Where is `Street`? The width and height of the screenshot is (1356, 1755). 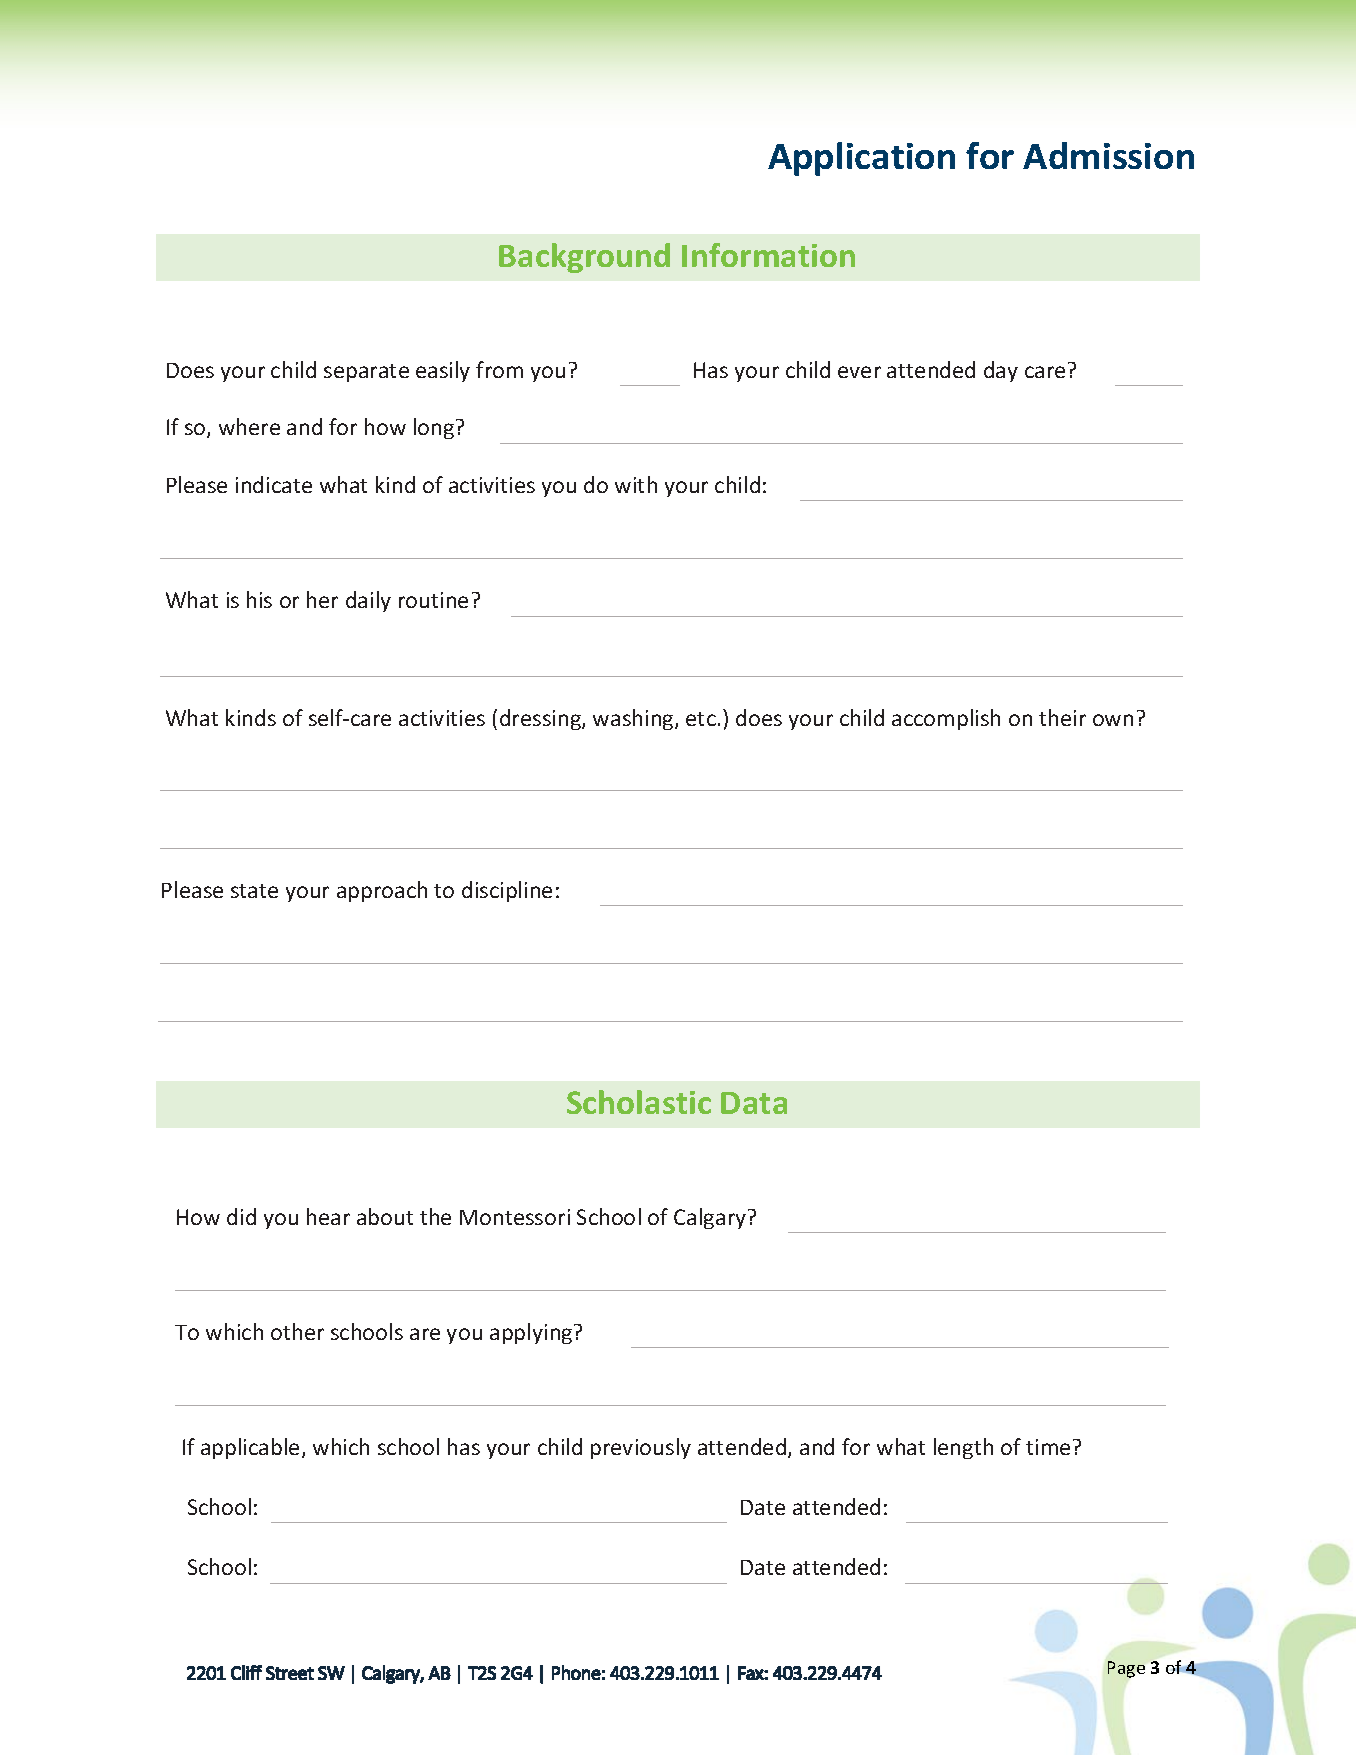
Street is located at coordinates (290, 1673).
